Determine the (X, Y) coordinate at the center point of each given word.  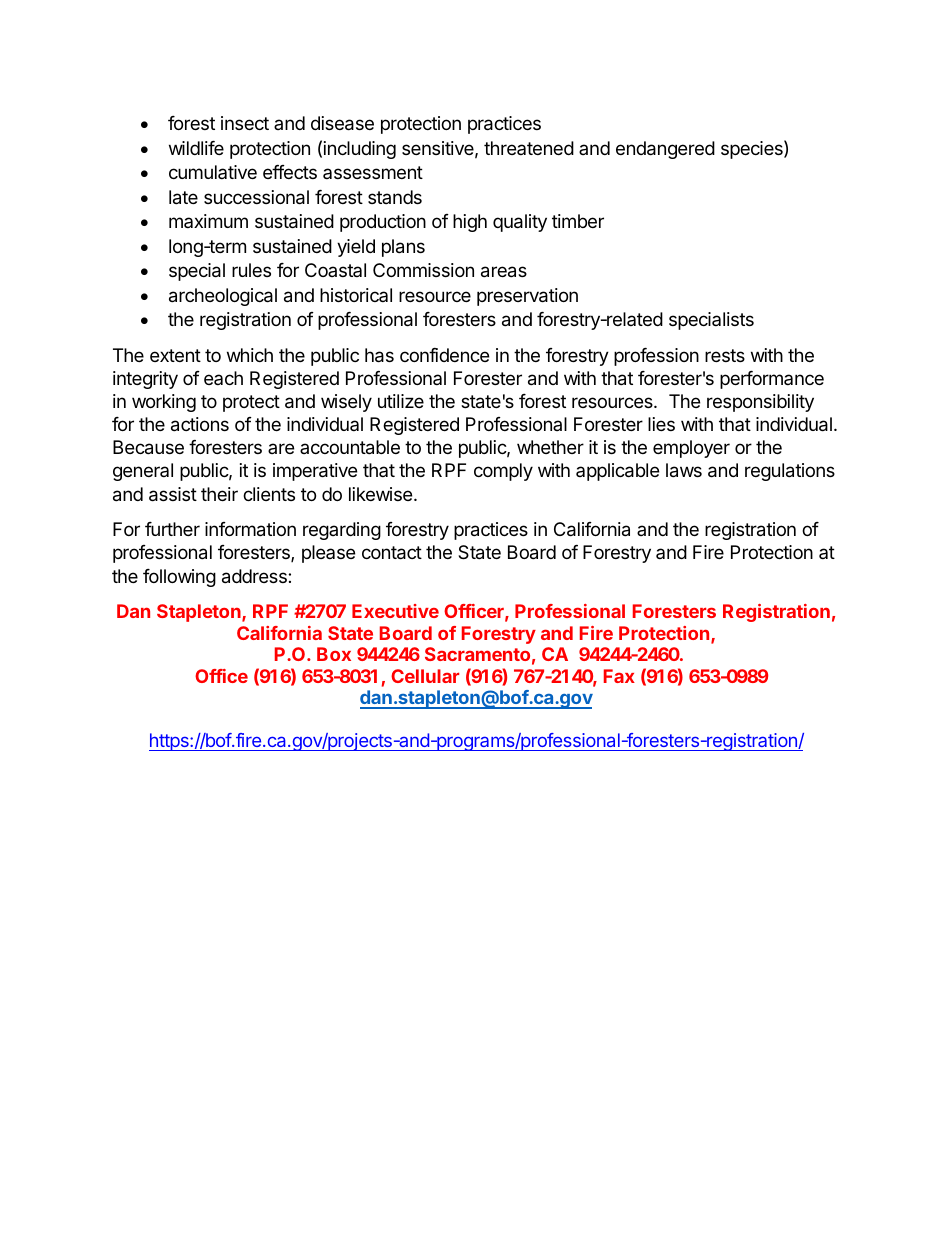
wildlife (196, 148)
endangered (665, 150)
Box (334, 654)
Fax (619, 676)
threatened (529, 148)
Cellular (425, 676)
